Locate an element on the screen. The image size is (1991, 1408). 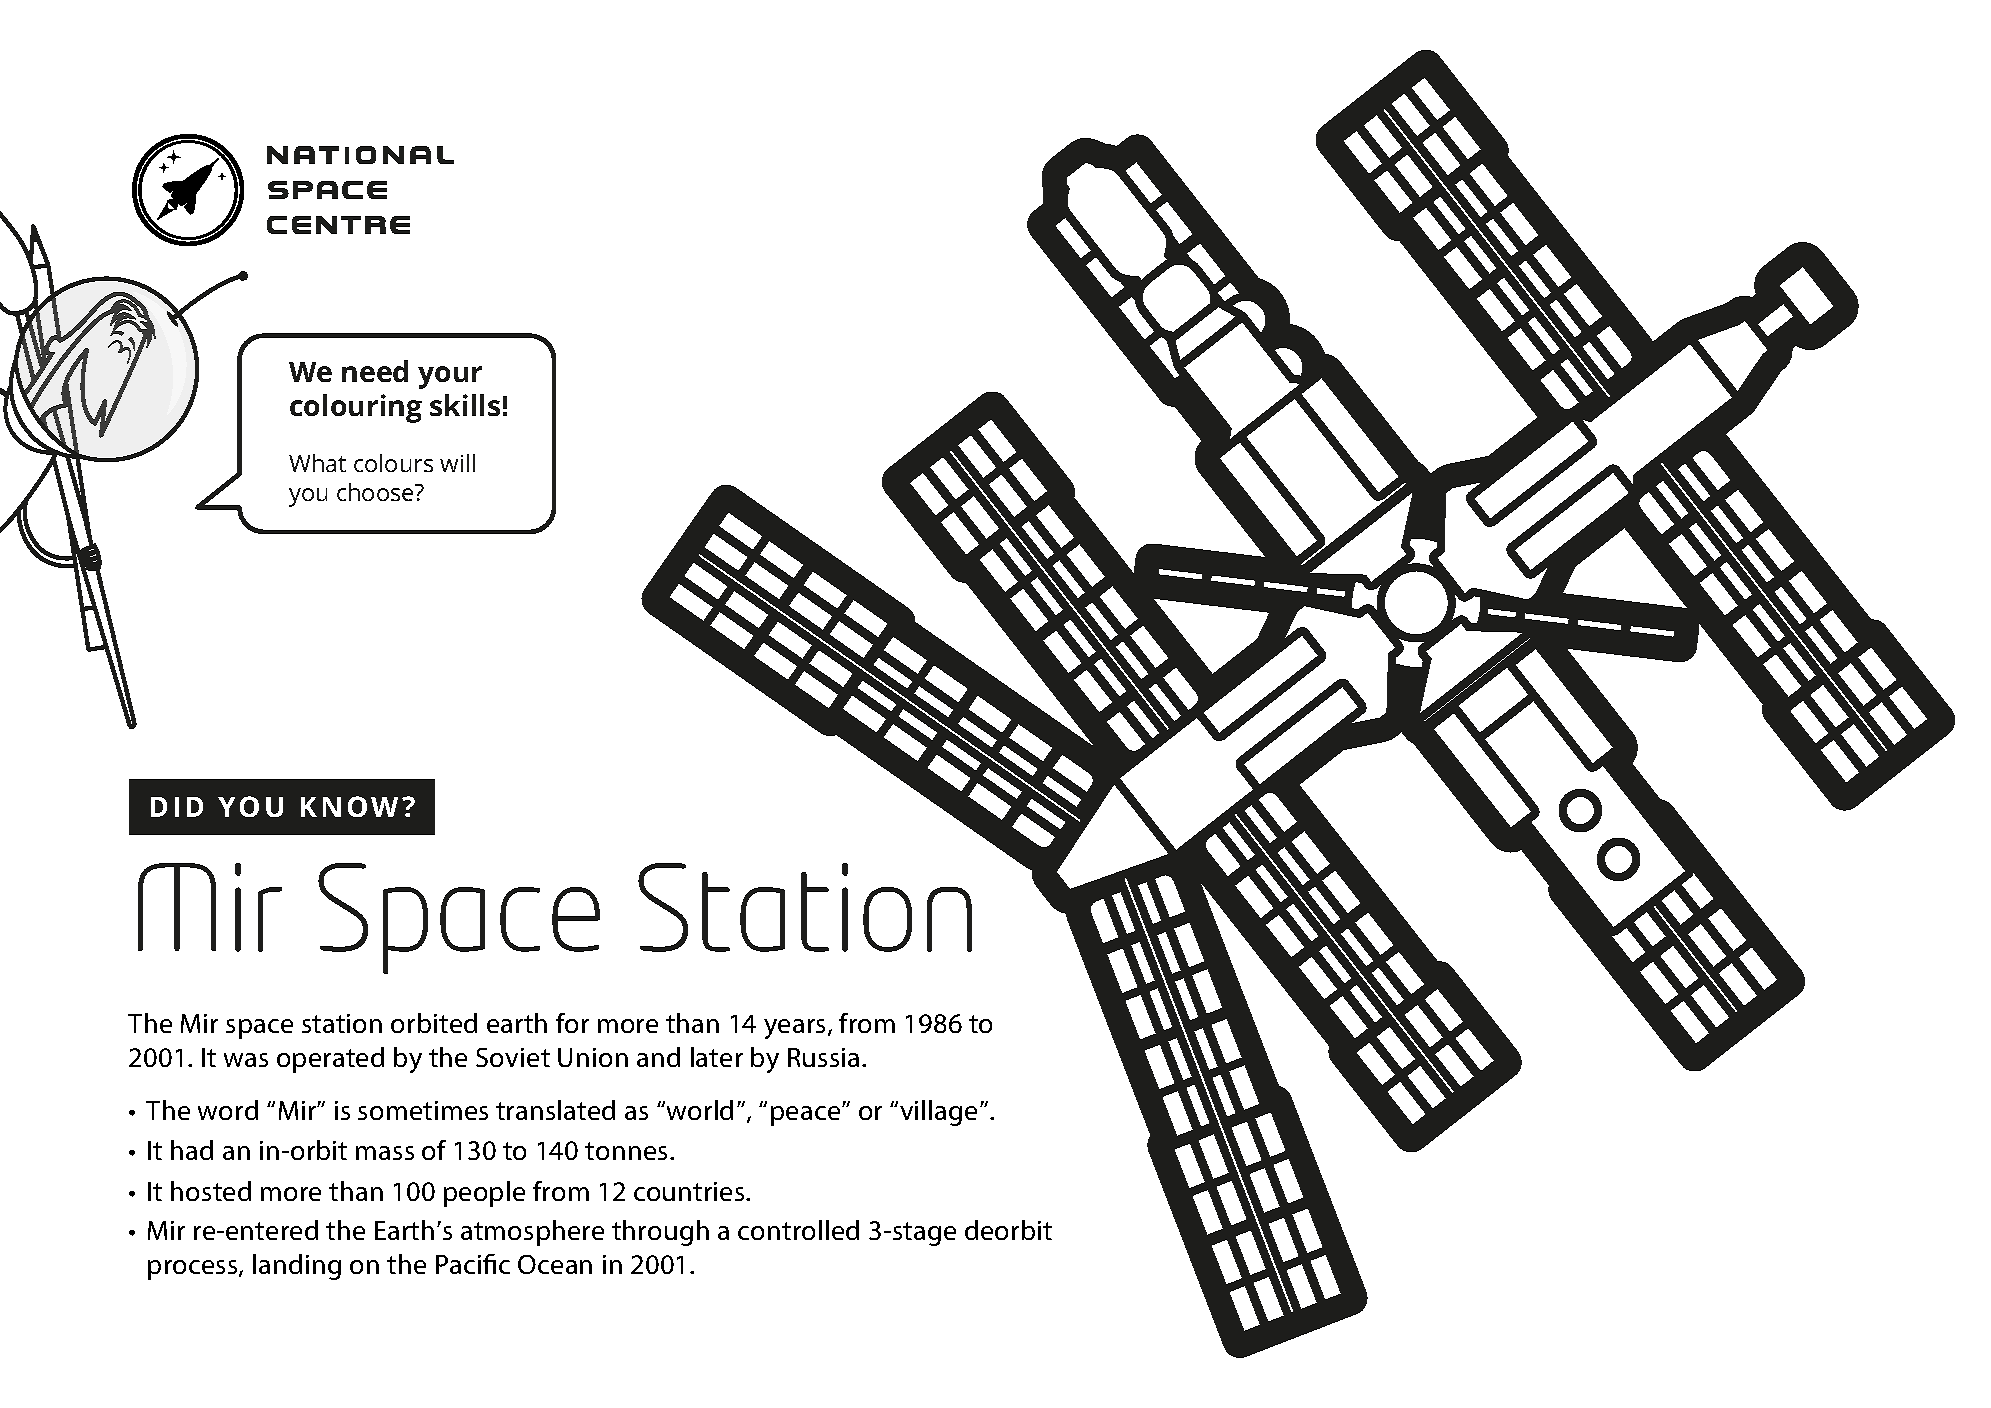
years is located at coordinates (794, 1029).
